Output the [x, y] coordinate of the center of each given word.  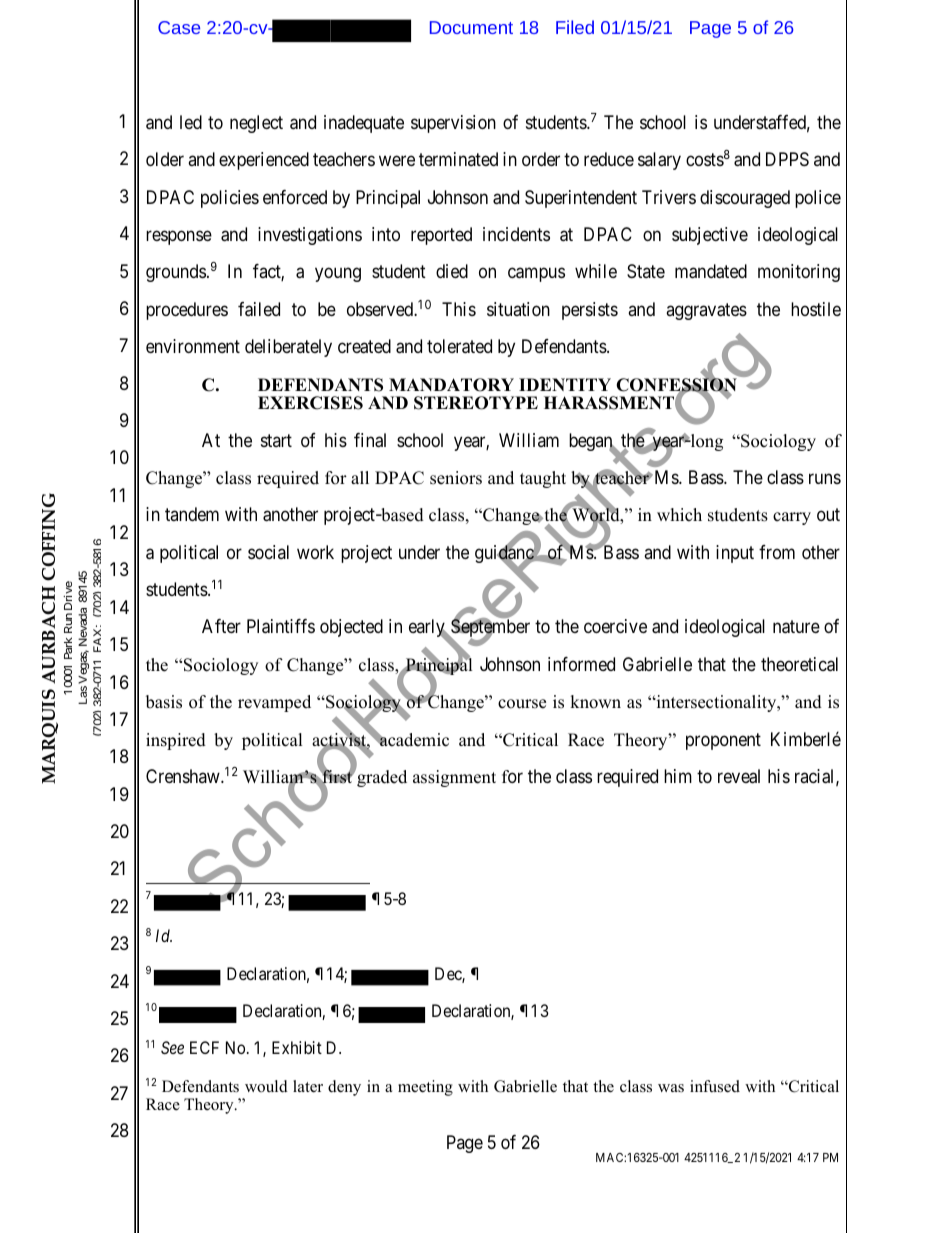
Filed [575, 27]
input [735, 554]
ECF [204, 1047]
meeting [425, 1088]
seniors [456, 478]
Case [179, 27]
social [268, 552]
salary [659, 161]
